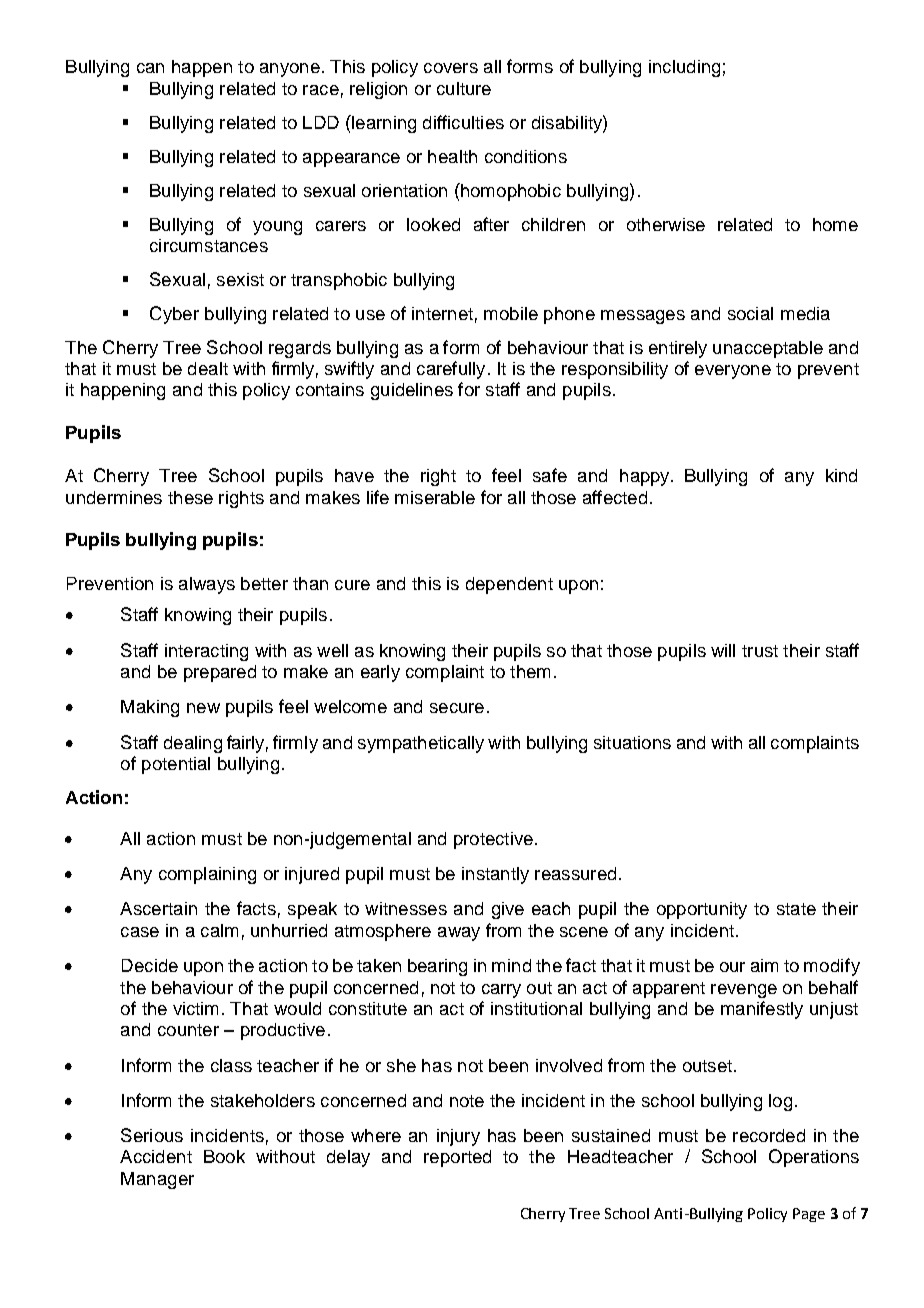  I want to click on miserable, so click(435, 497).
